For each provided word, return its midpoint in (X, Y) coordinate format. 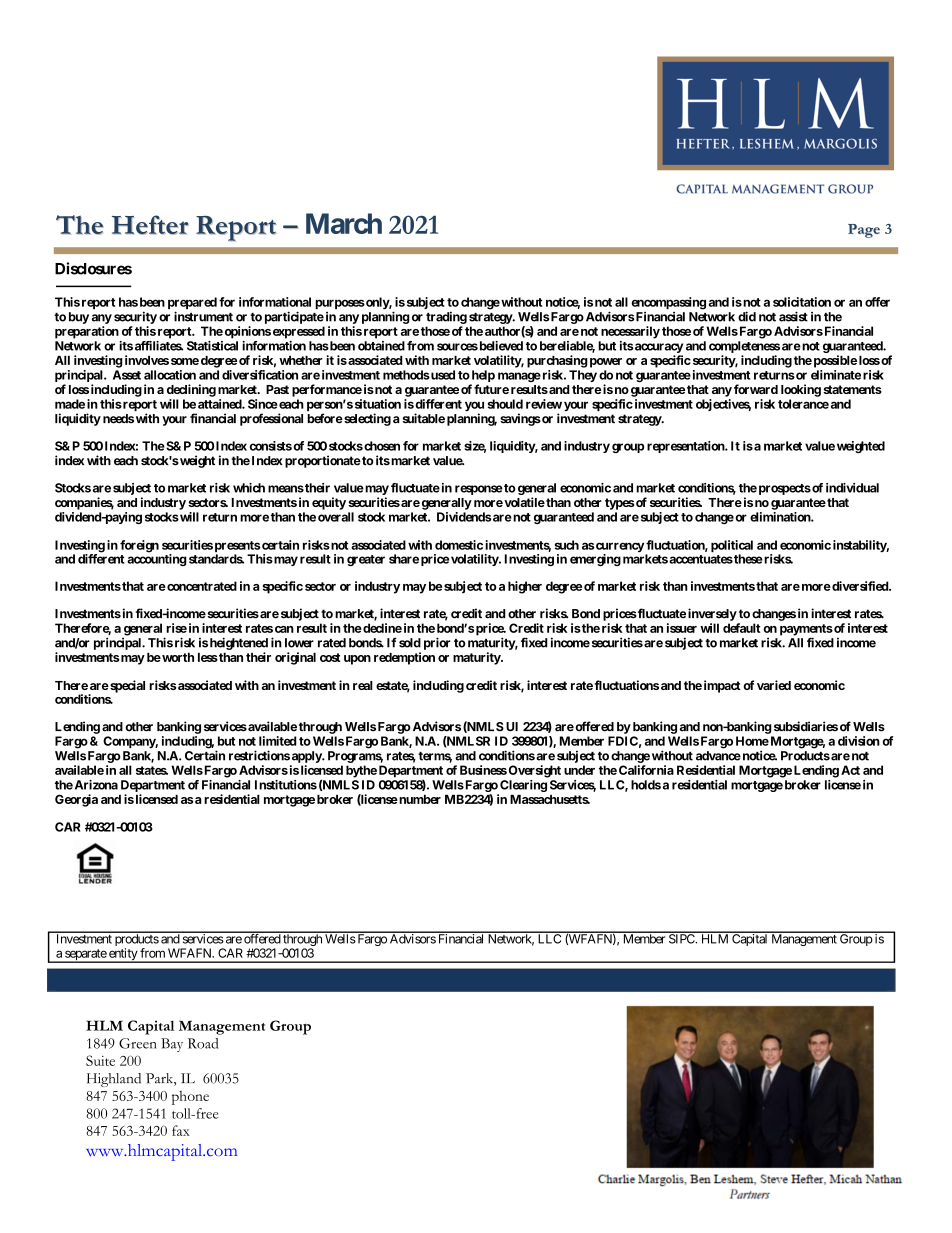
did (747, 316)
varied (774, 685)
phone (190, 1098)
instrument (203, 316)
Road (203, 1043)
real (363, 685)
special (126, 686)
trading (446, 317)
